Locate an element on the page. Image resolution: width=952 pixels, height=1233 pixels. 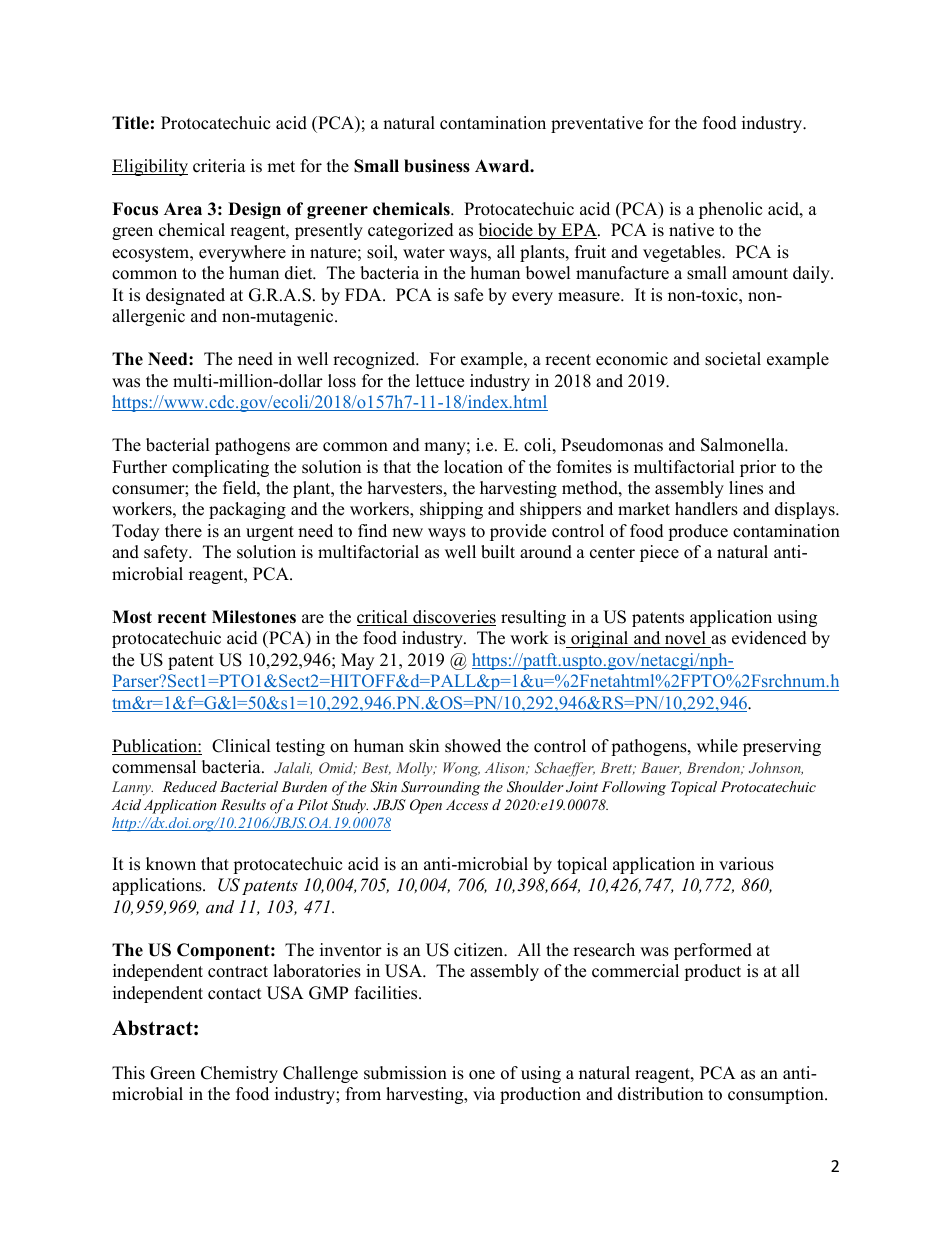
Chemistry is located at coordinates (239, 1074).
